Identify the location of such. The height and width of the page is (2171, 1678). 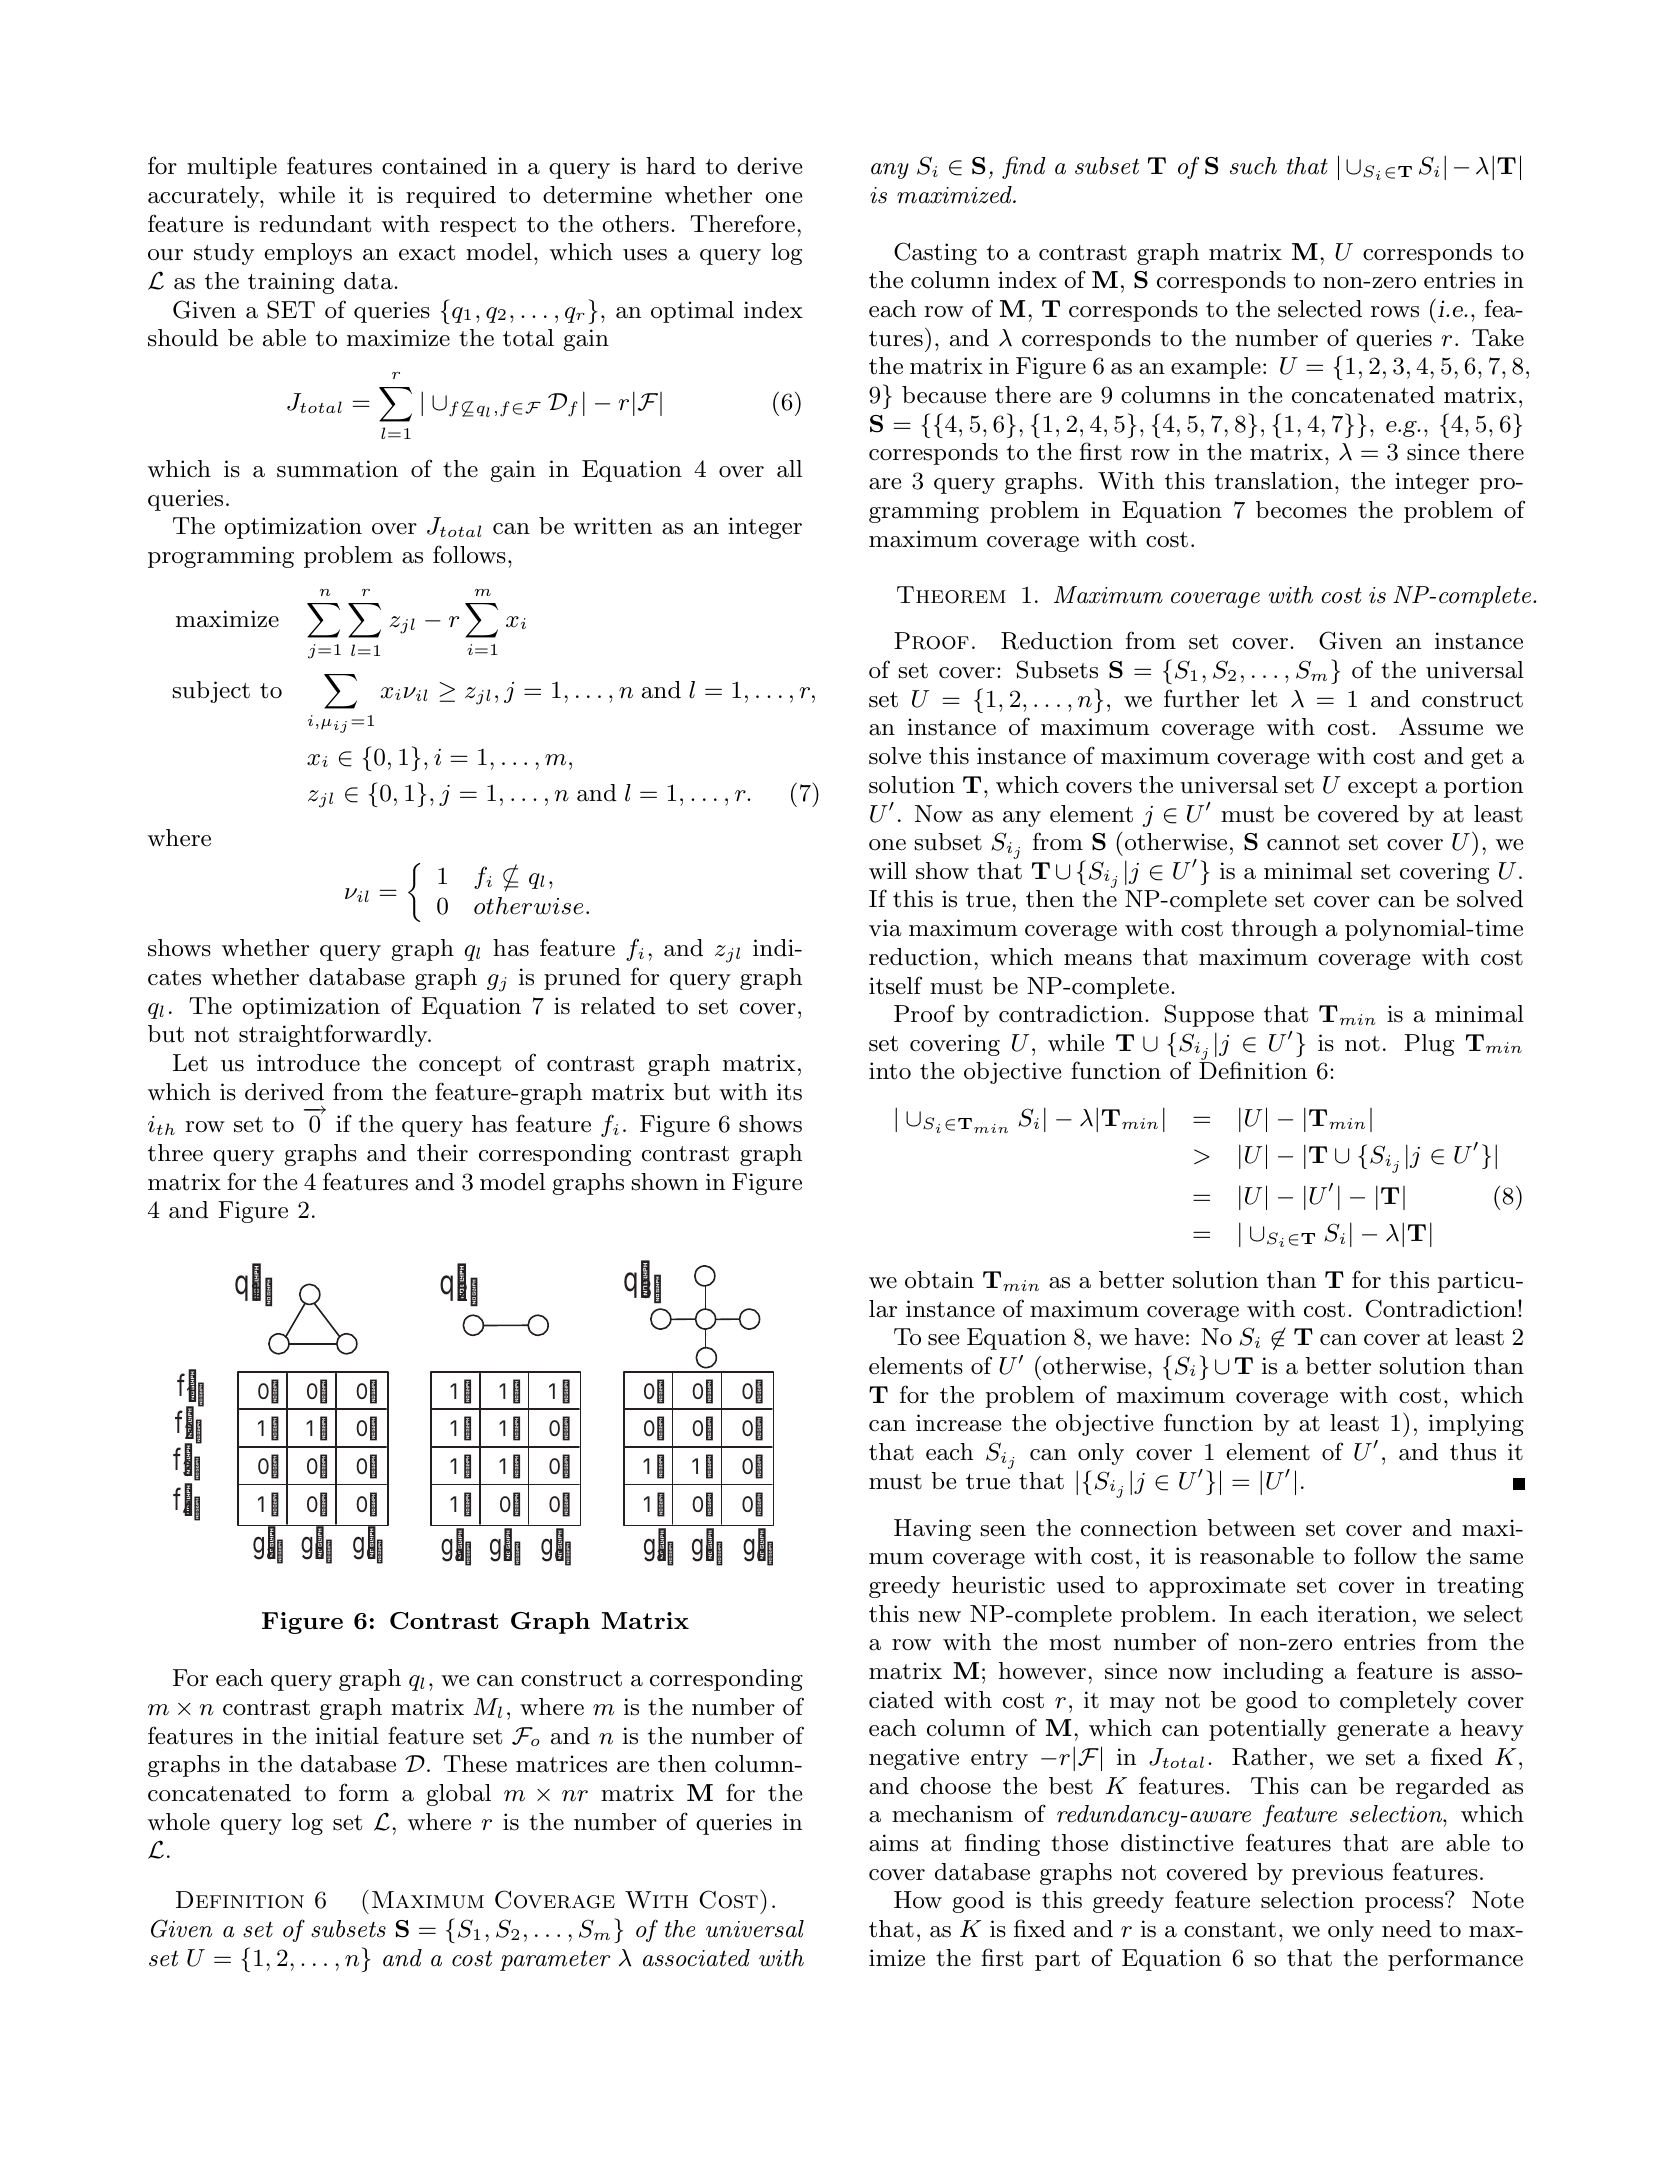
(1253, 166).
